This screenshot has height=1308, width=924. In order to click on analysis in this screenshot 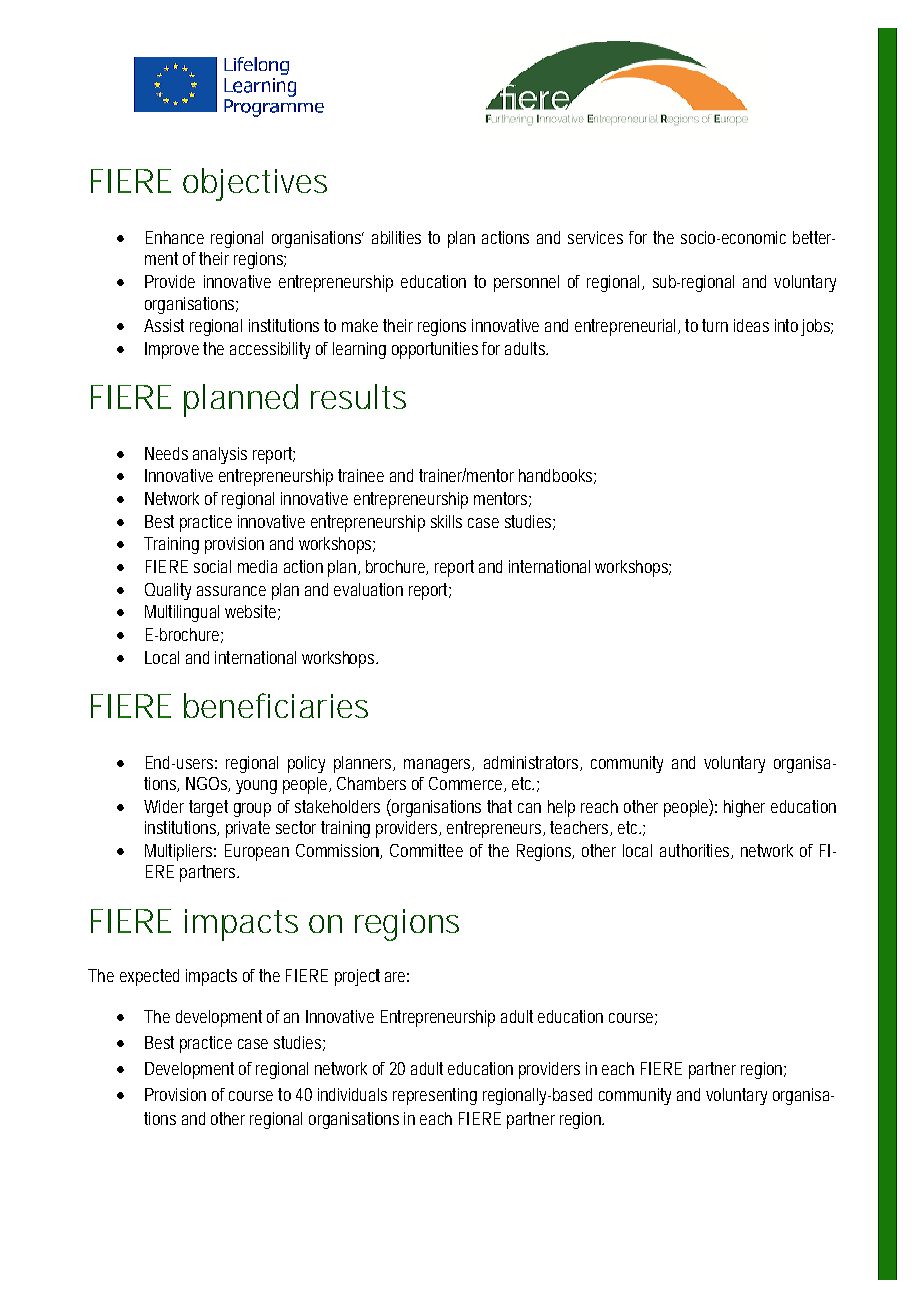, I will do `click(220, 455)`.
